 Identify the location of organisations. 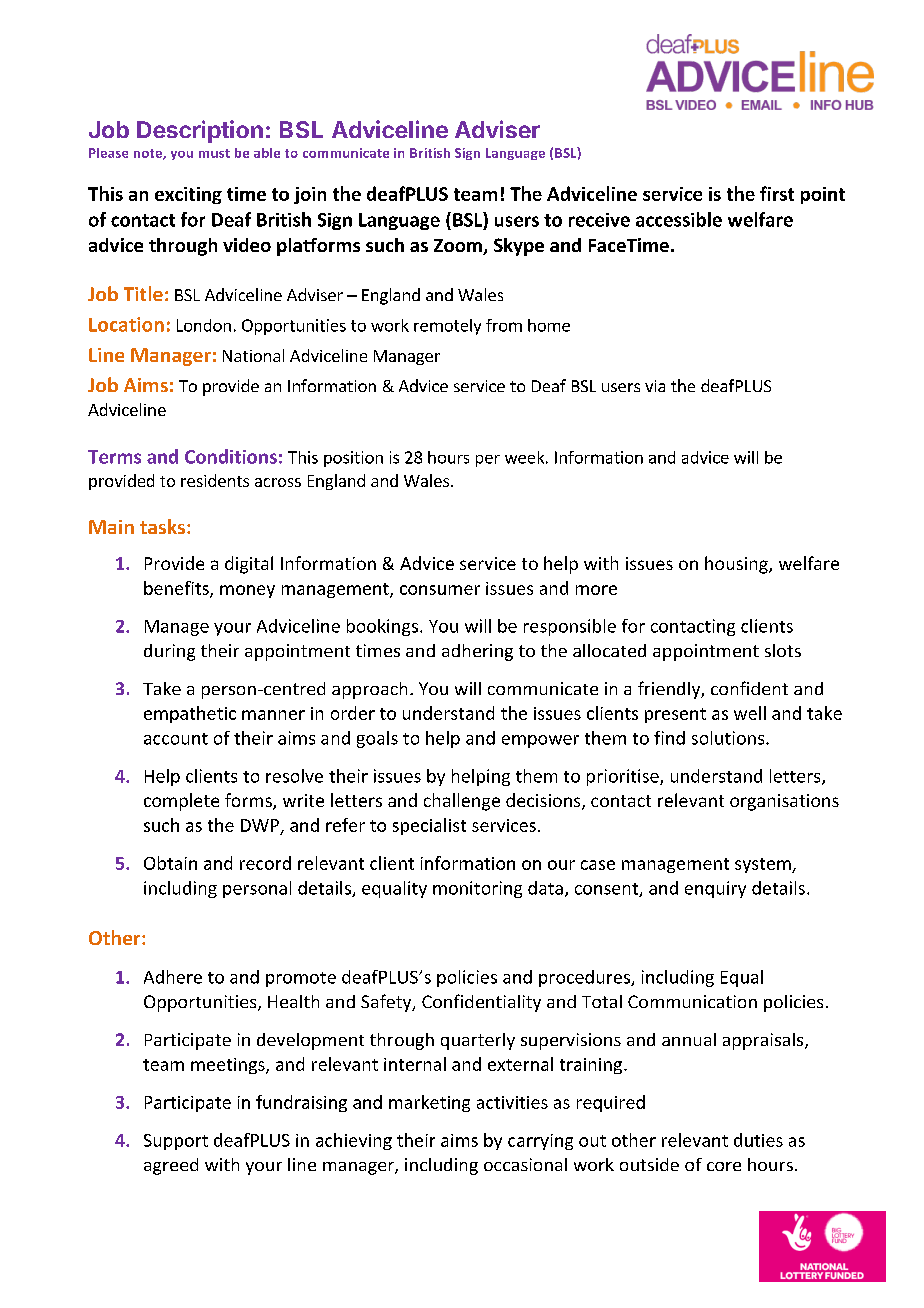
(784, 802).
